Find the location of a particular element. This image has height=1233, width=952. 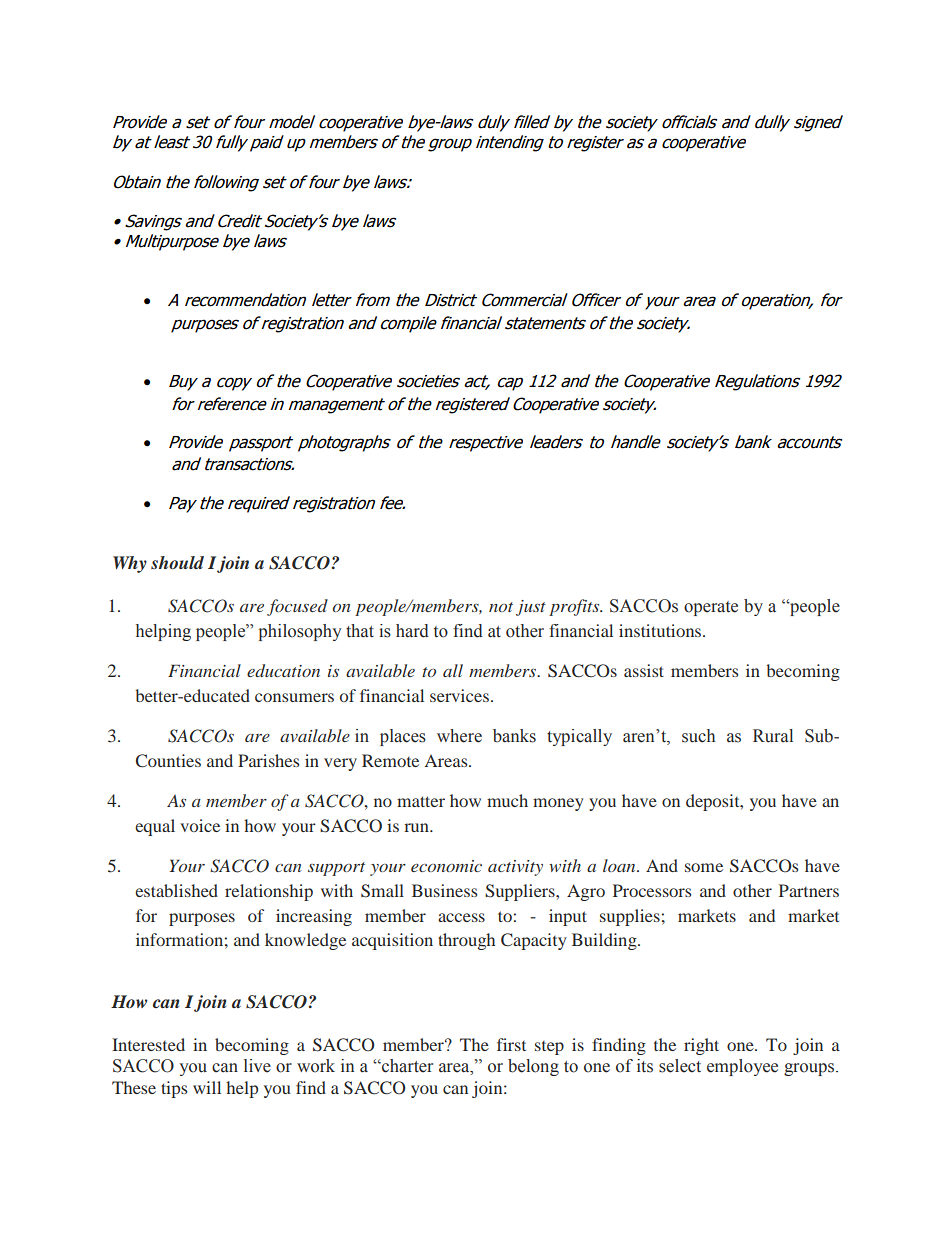

some is located at coordinates (704, 867).
